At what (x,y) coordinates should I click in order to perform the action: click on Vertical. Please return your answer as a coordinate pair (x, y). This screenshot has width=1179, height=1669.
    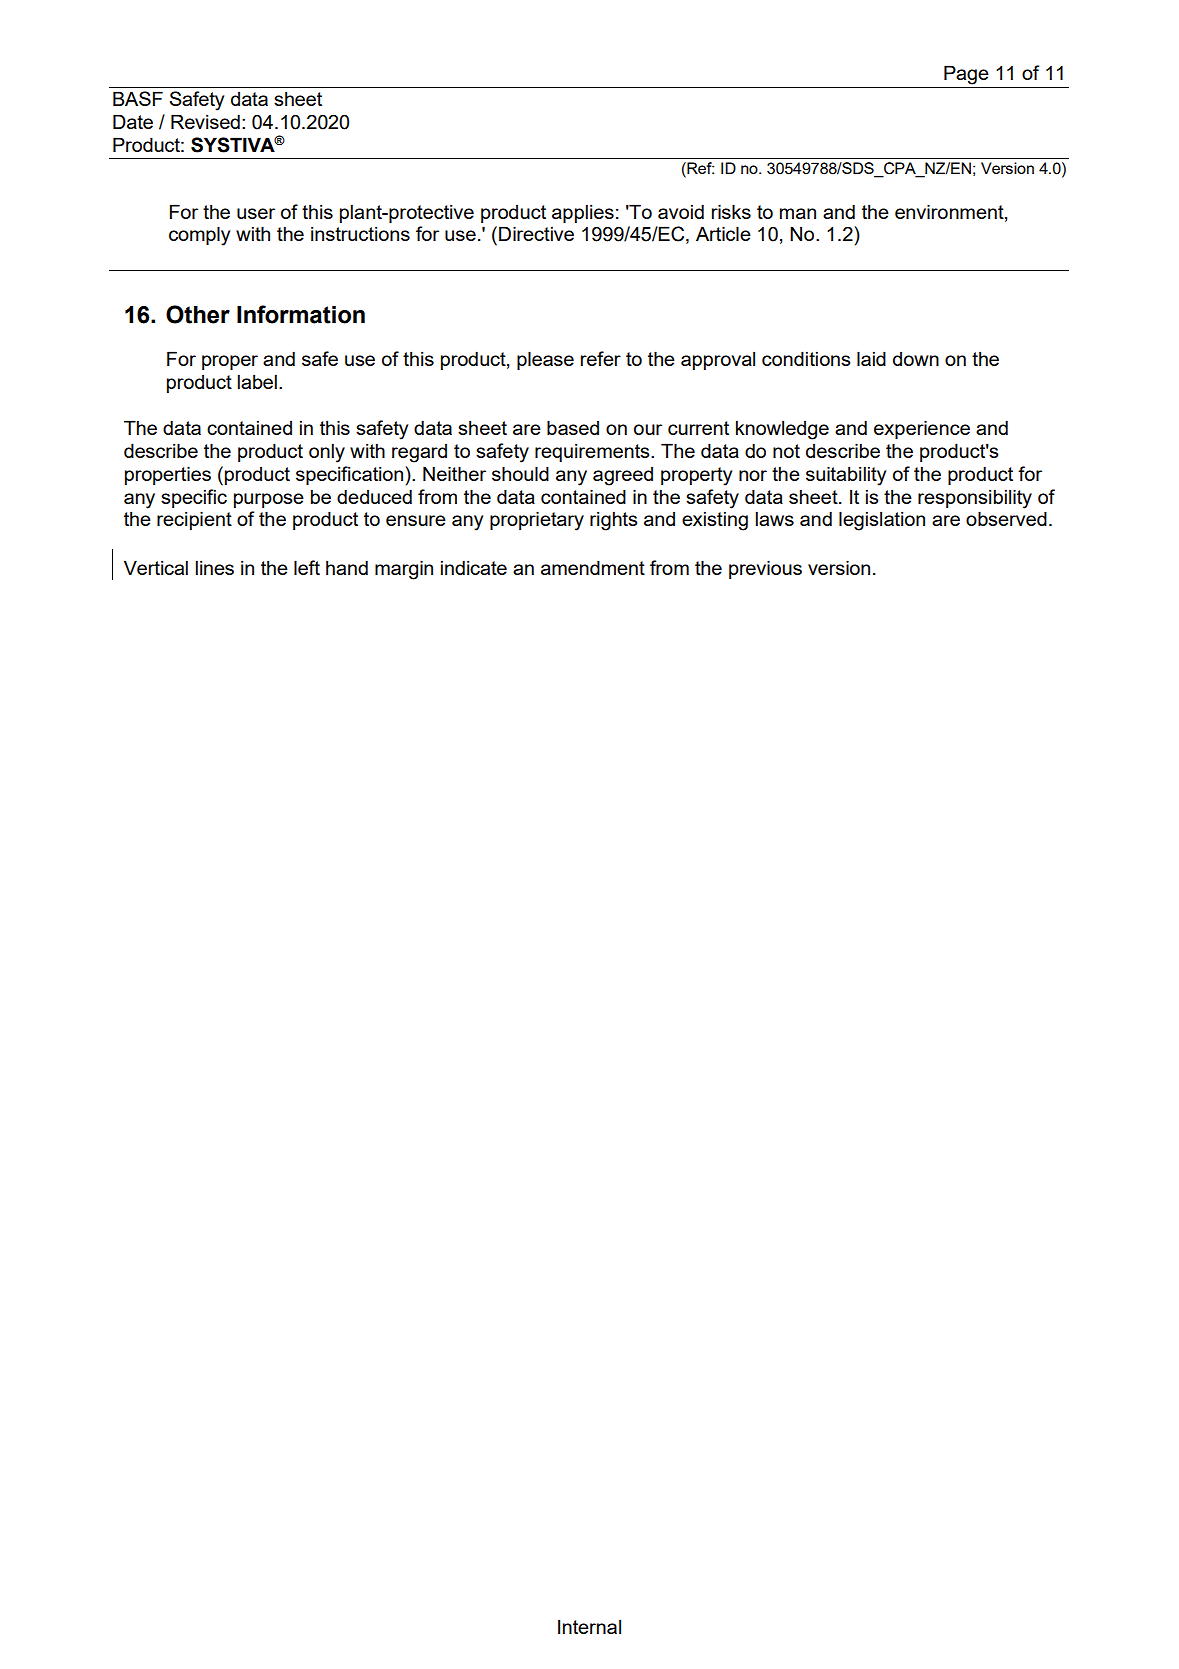
    Looking at the image, I should click on (156, 567).
